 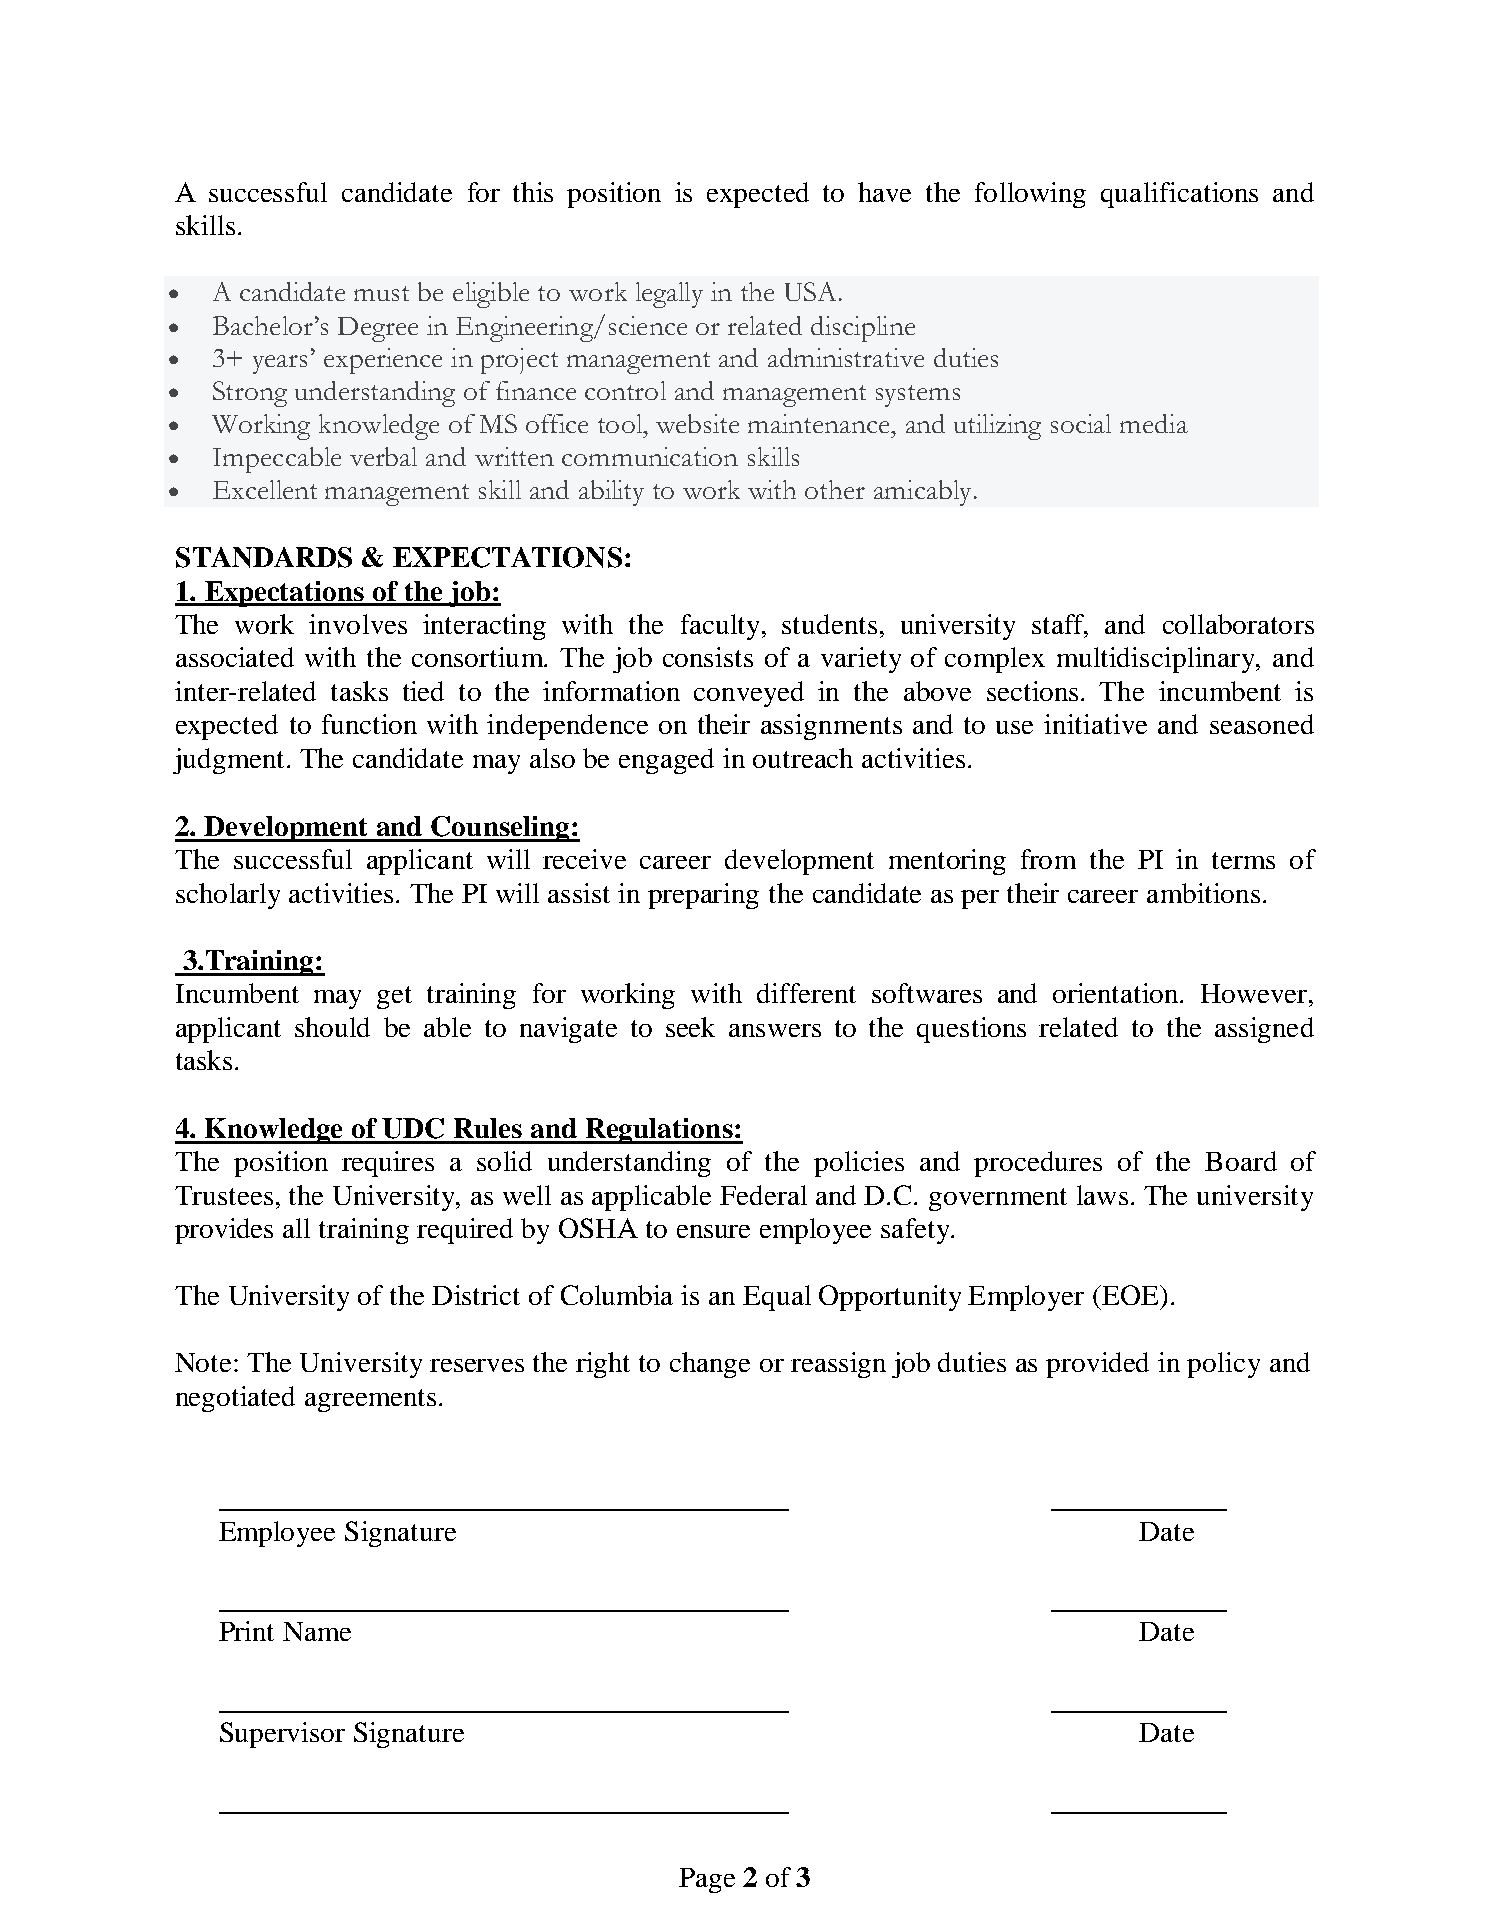 What do you see at coordinates (1179, 195) in the screenshot?
I see `qualifications` at bounding box center [1179, 195].
